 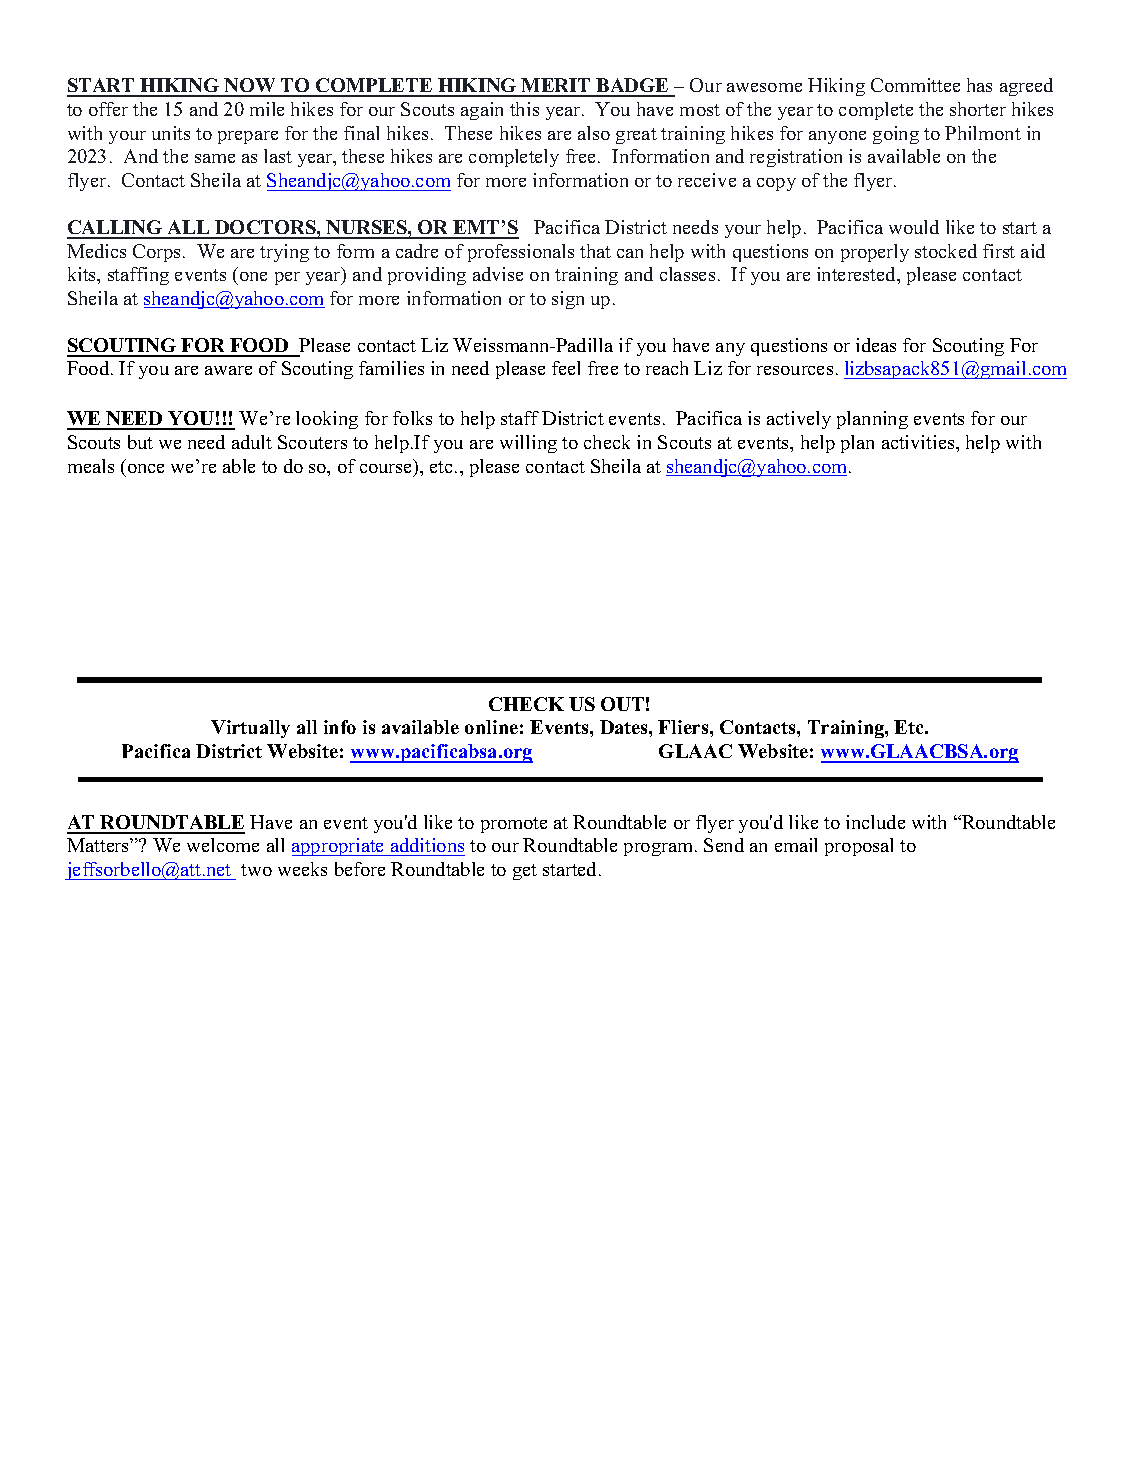 I want to click on online, so click(x=491, y=727).
